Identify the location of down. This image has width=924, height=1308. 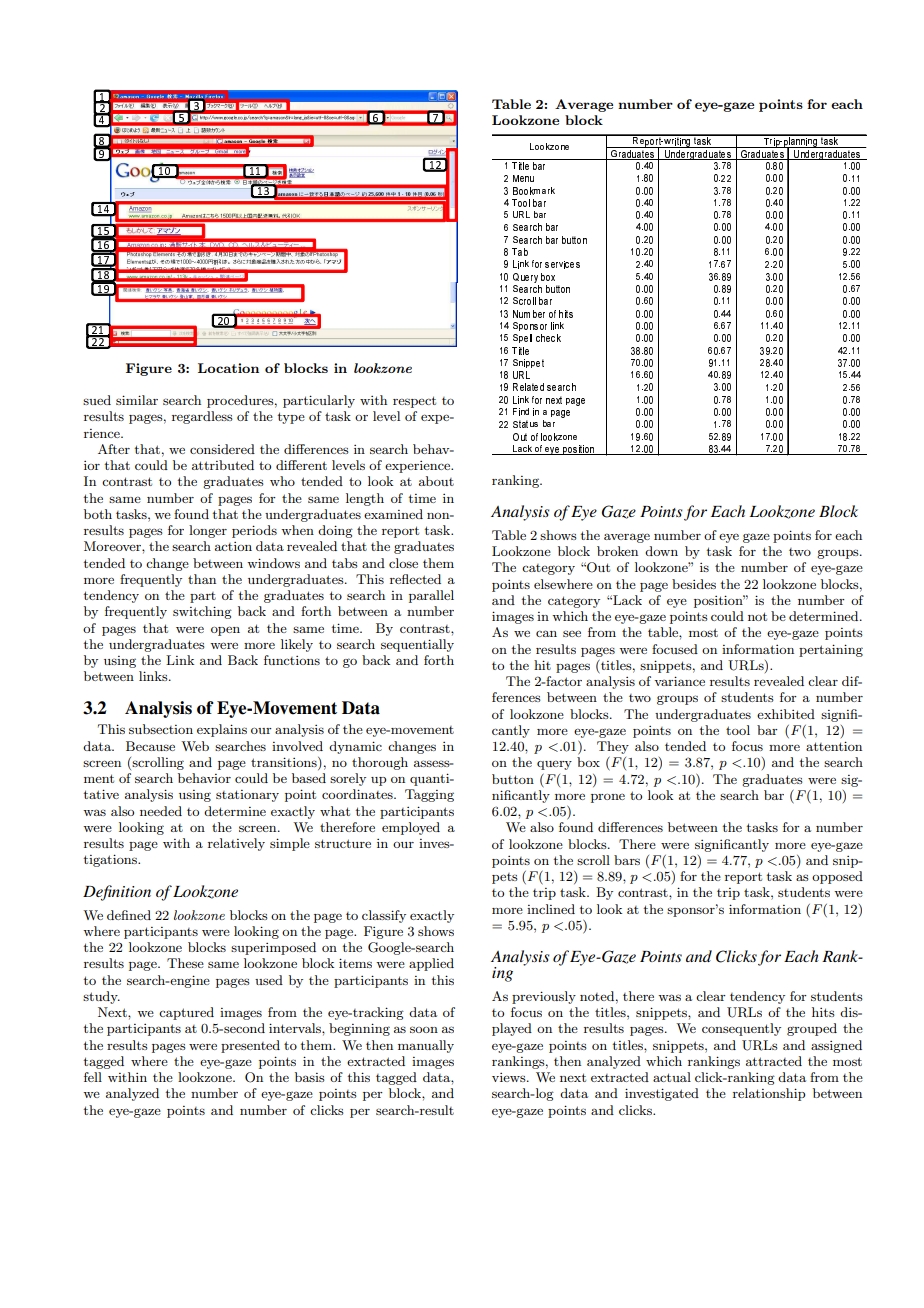
(661, 551).
